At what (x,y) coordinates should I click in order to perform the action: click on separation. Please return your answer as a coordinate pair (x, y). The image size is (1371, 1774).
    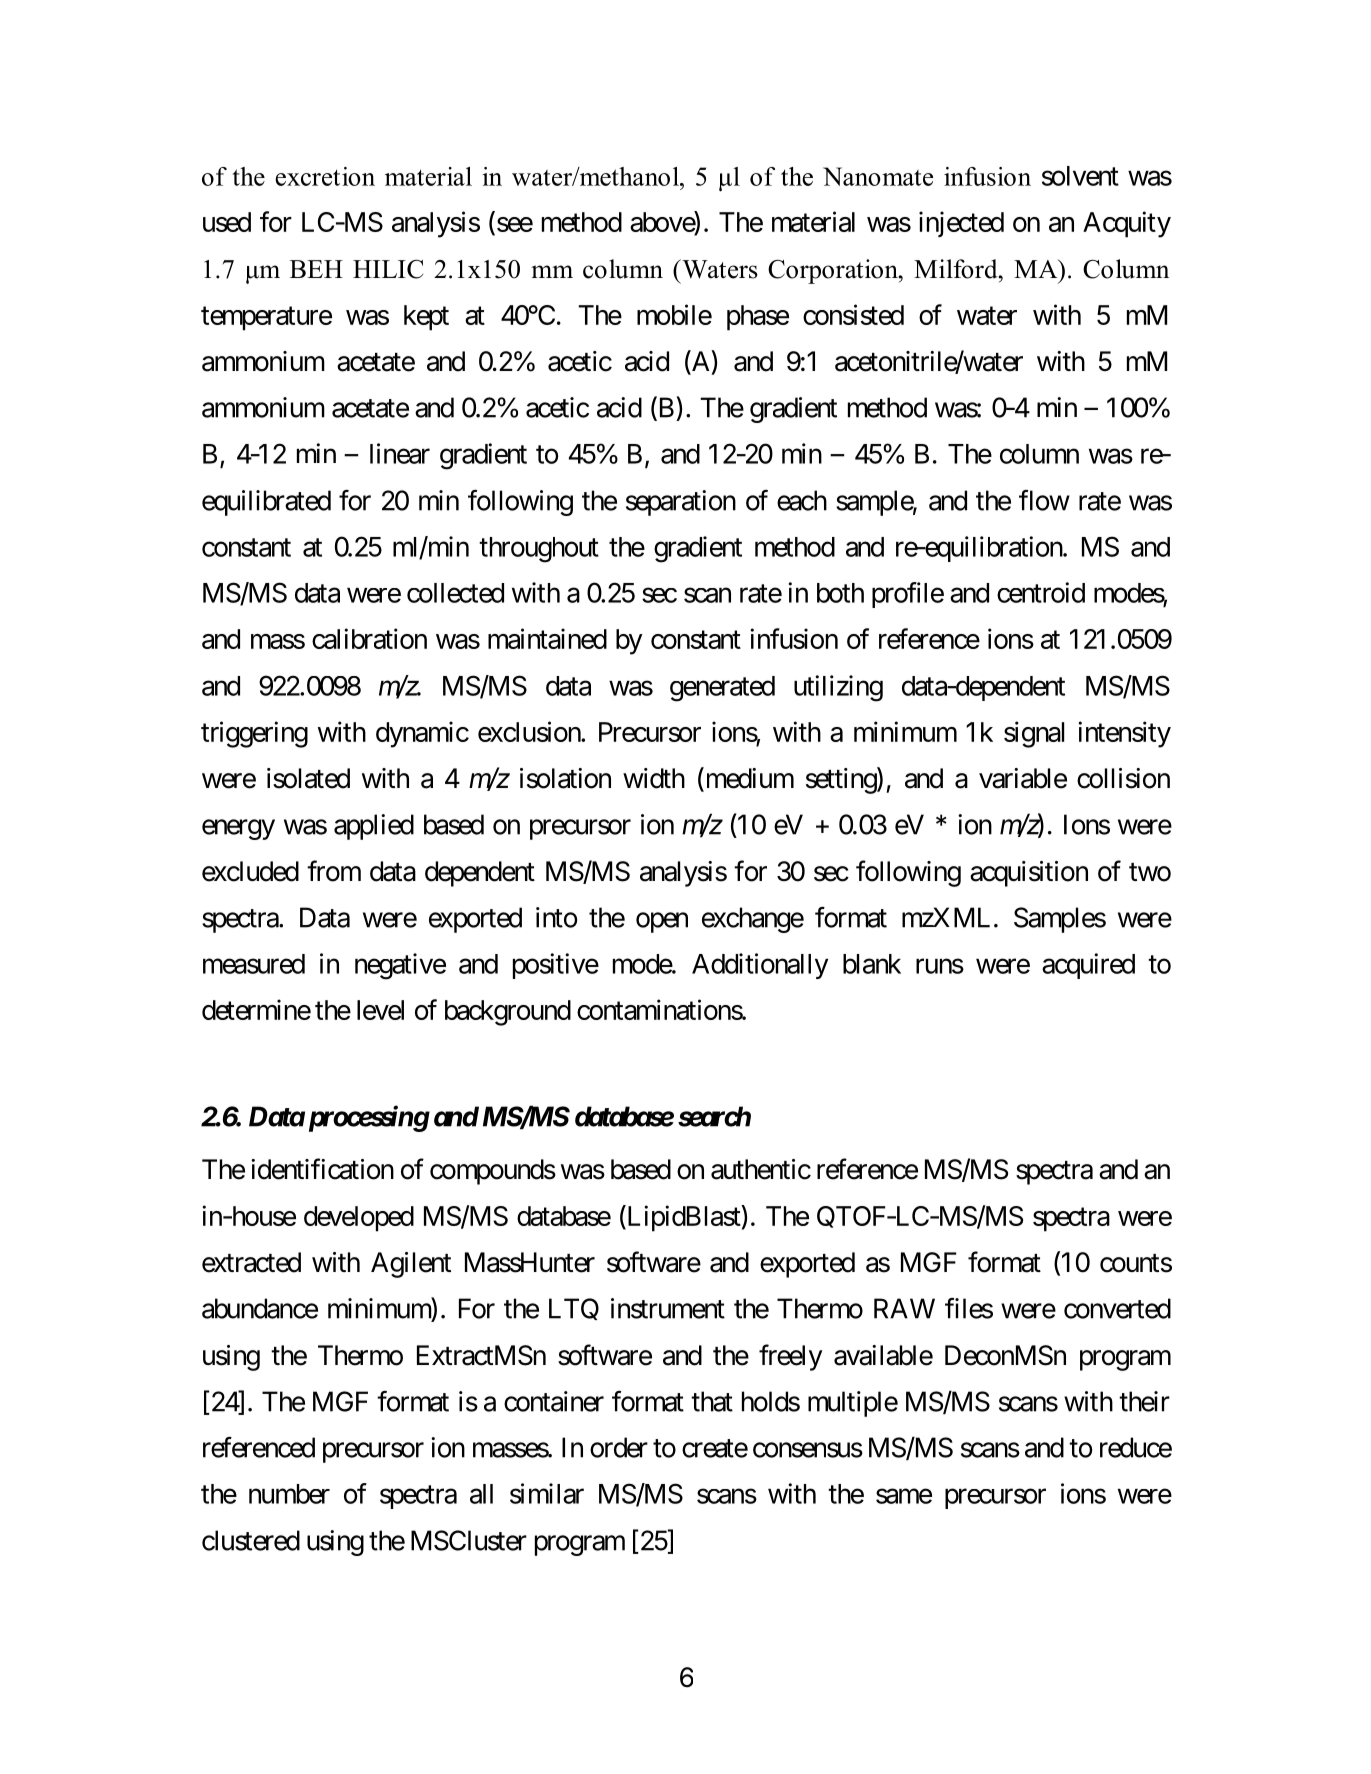
    Looking at the image, I should click on (681, 503).
